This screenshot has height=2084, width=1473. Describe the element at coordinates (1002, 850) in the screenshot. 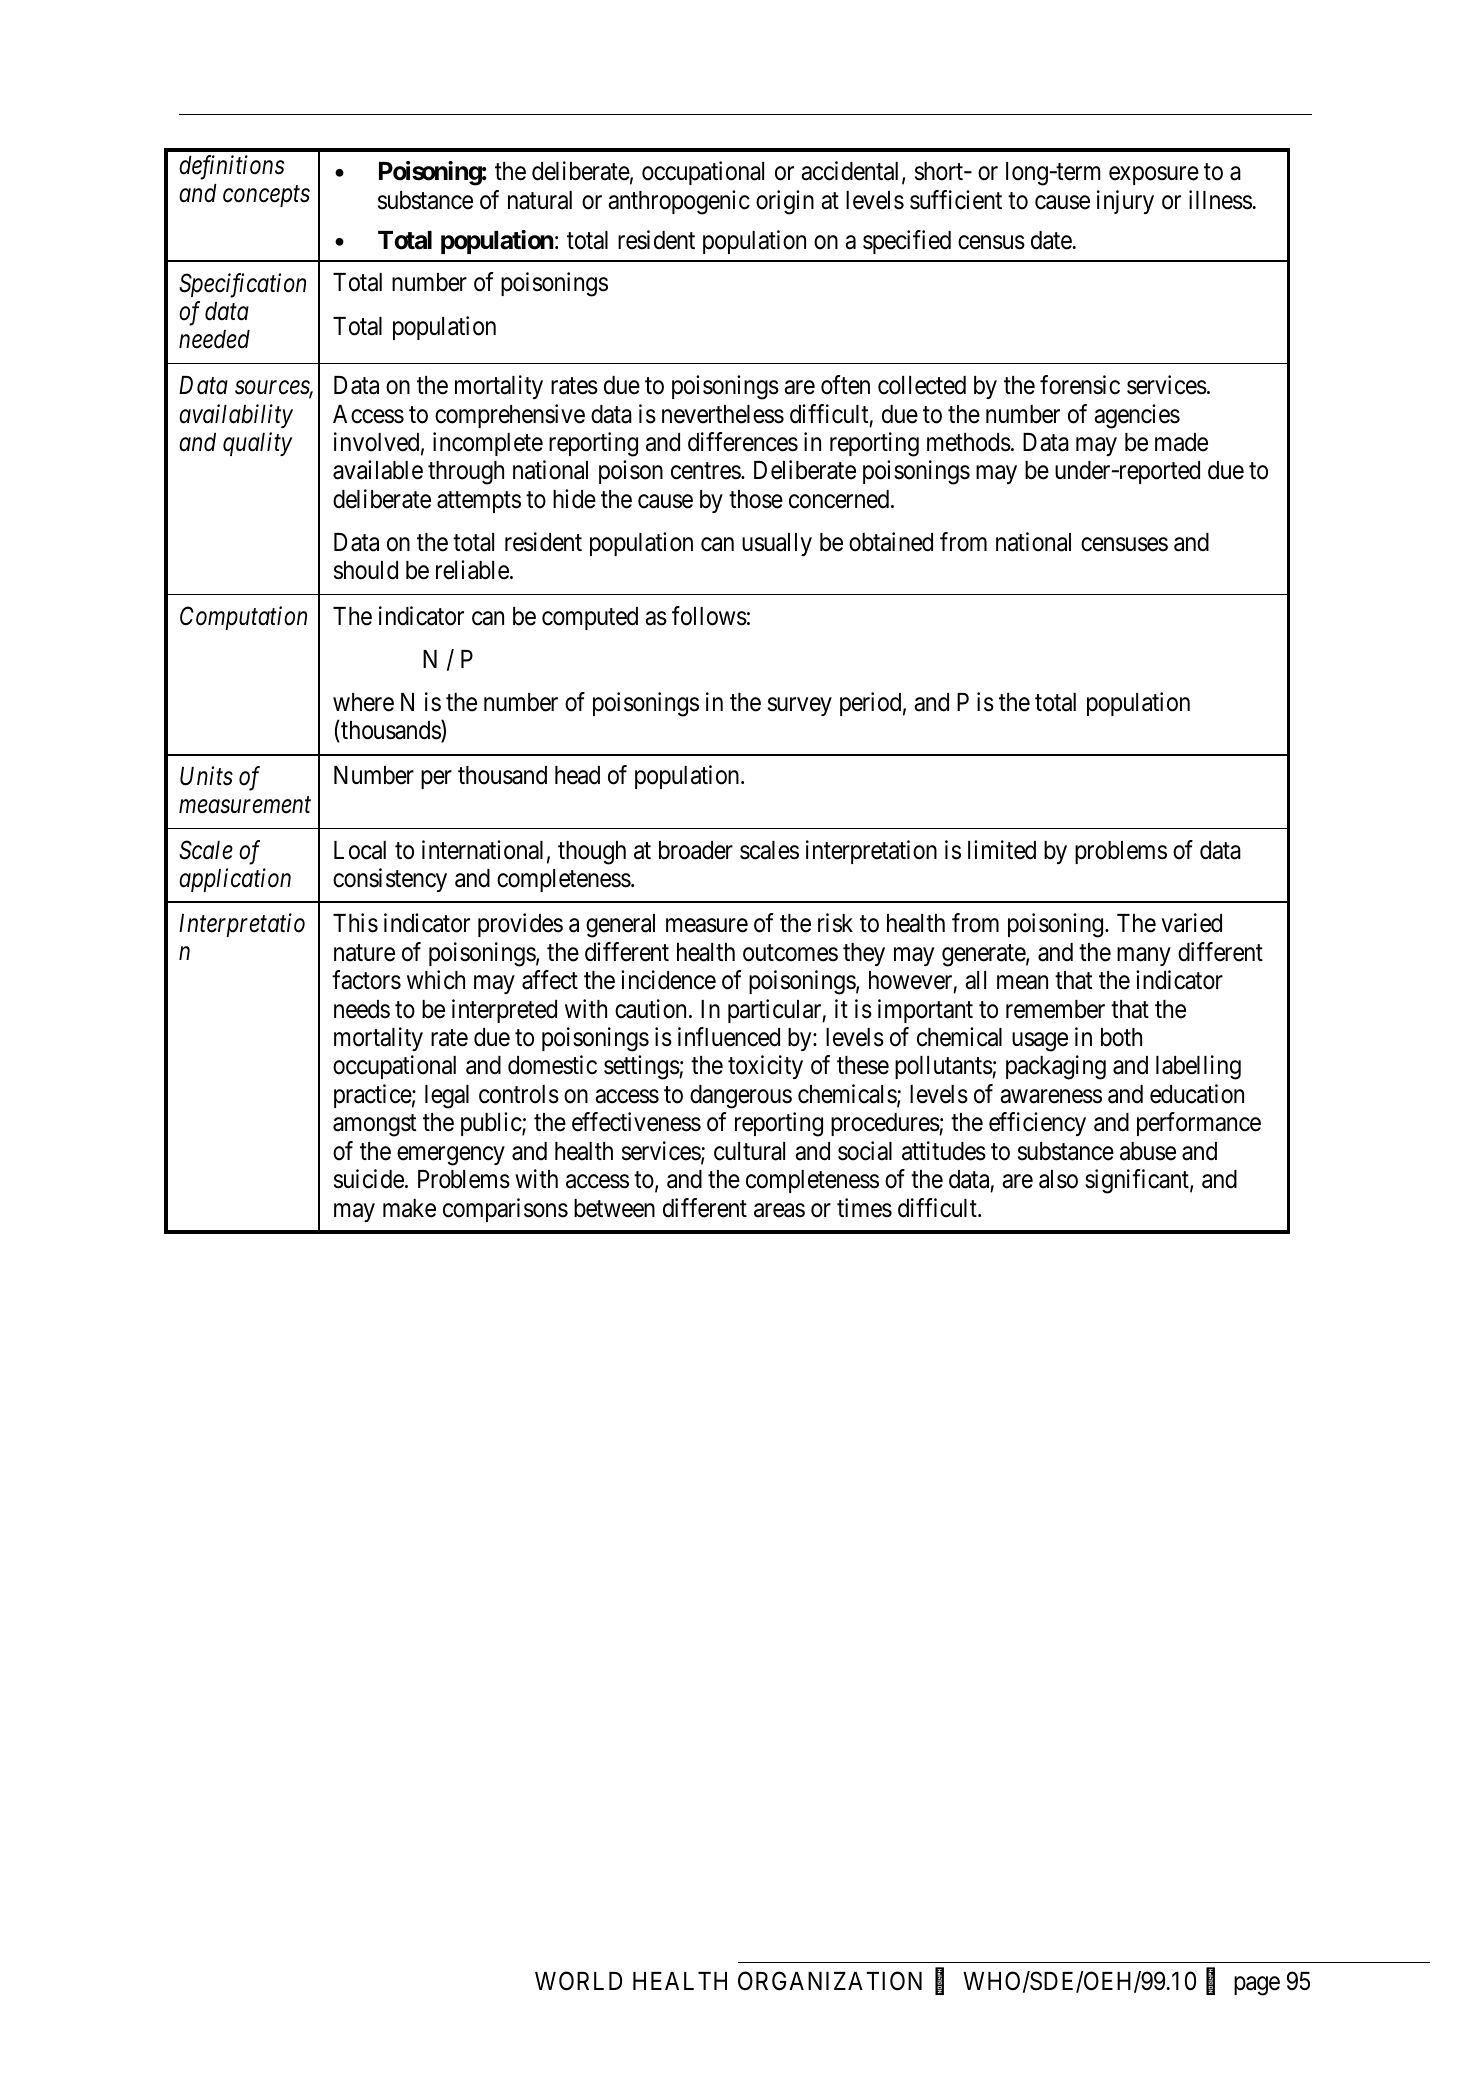

I see `limited` at that location.
